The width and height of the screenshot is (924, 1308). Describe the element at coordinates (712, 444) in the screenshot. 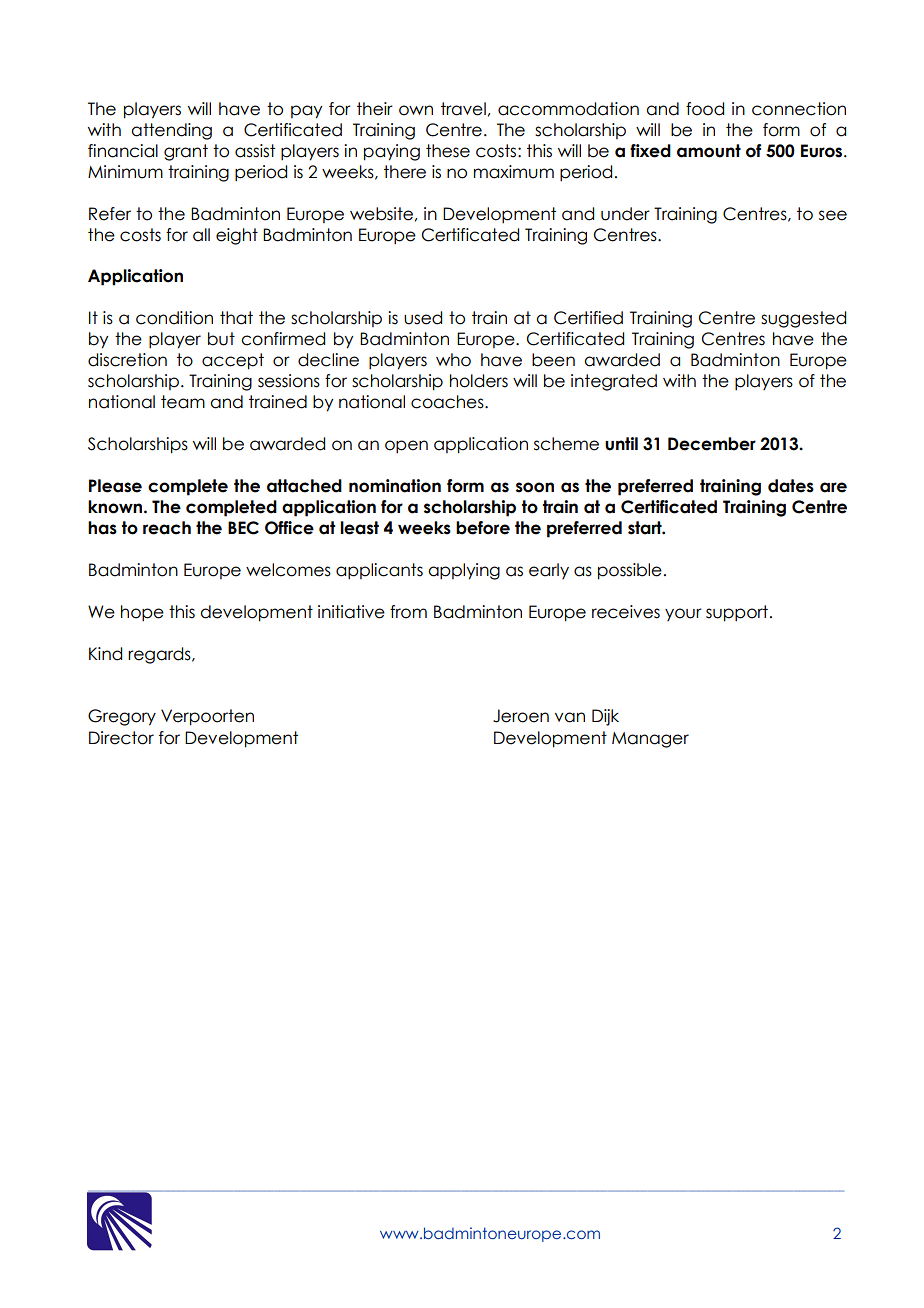

I see `December` at that location.
